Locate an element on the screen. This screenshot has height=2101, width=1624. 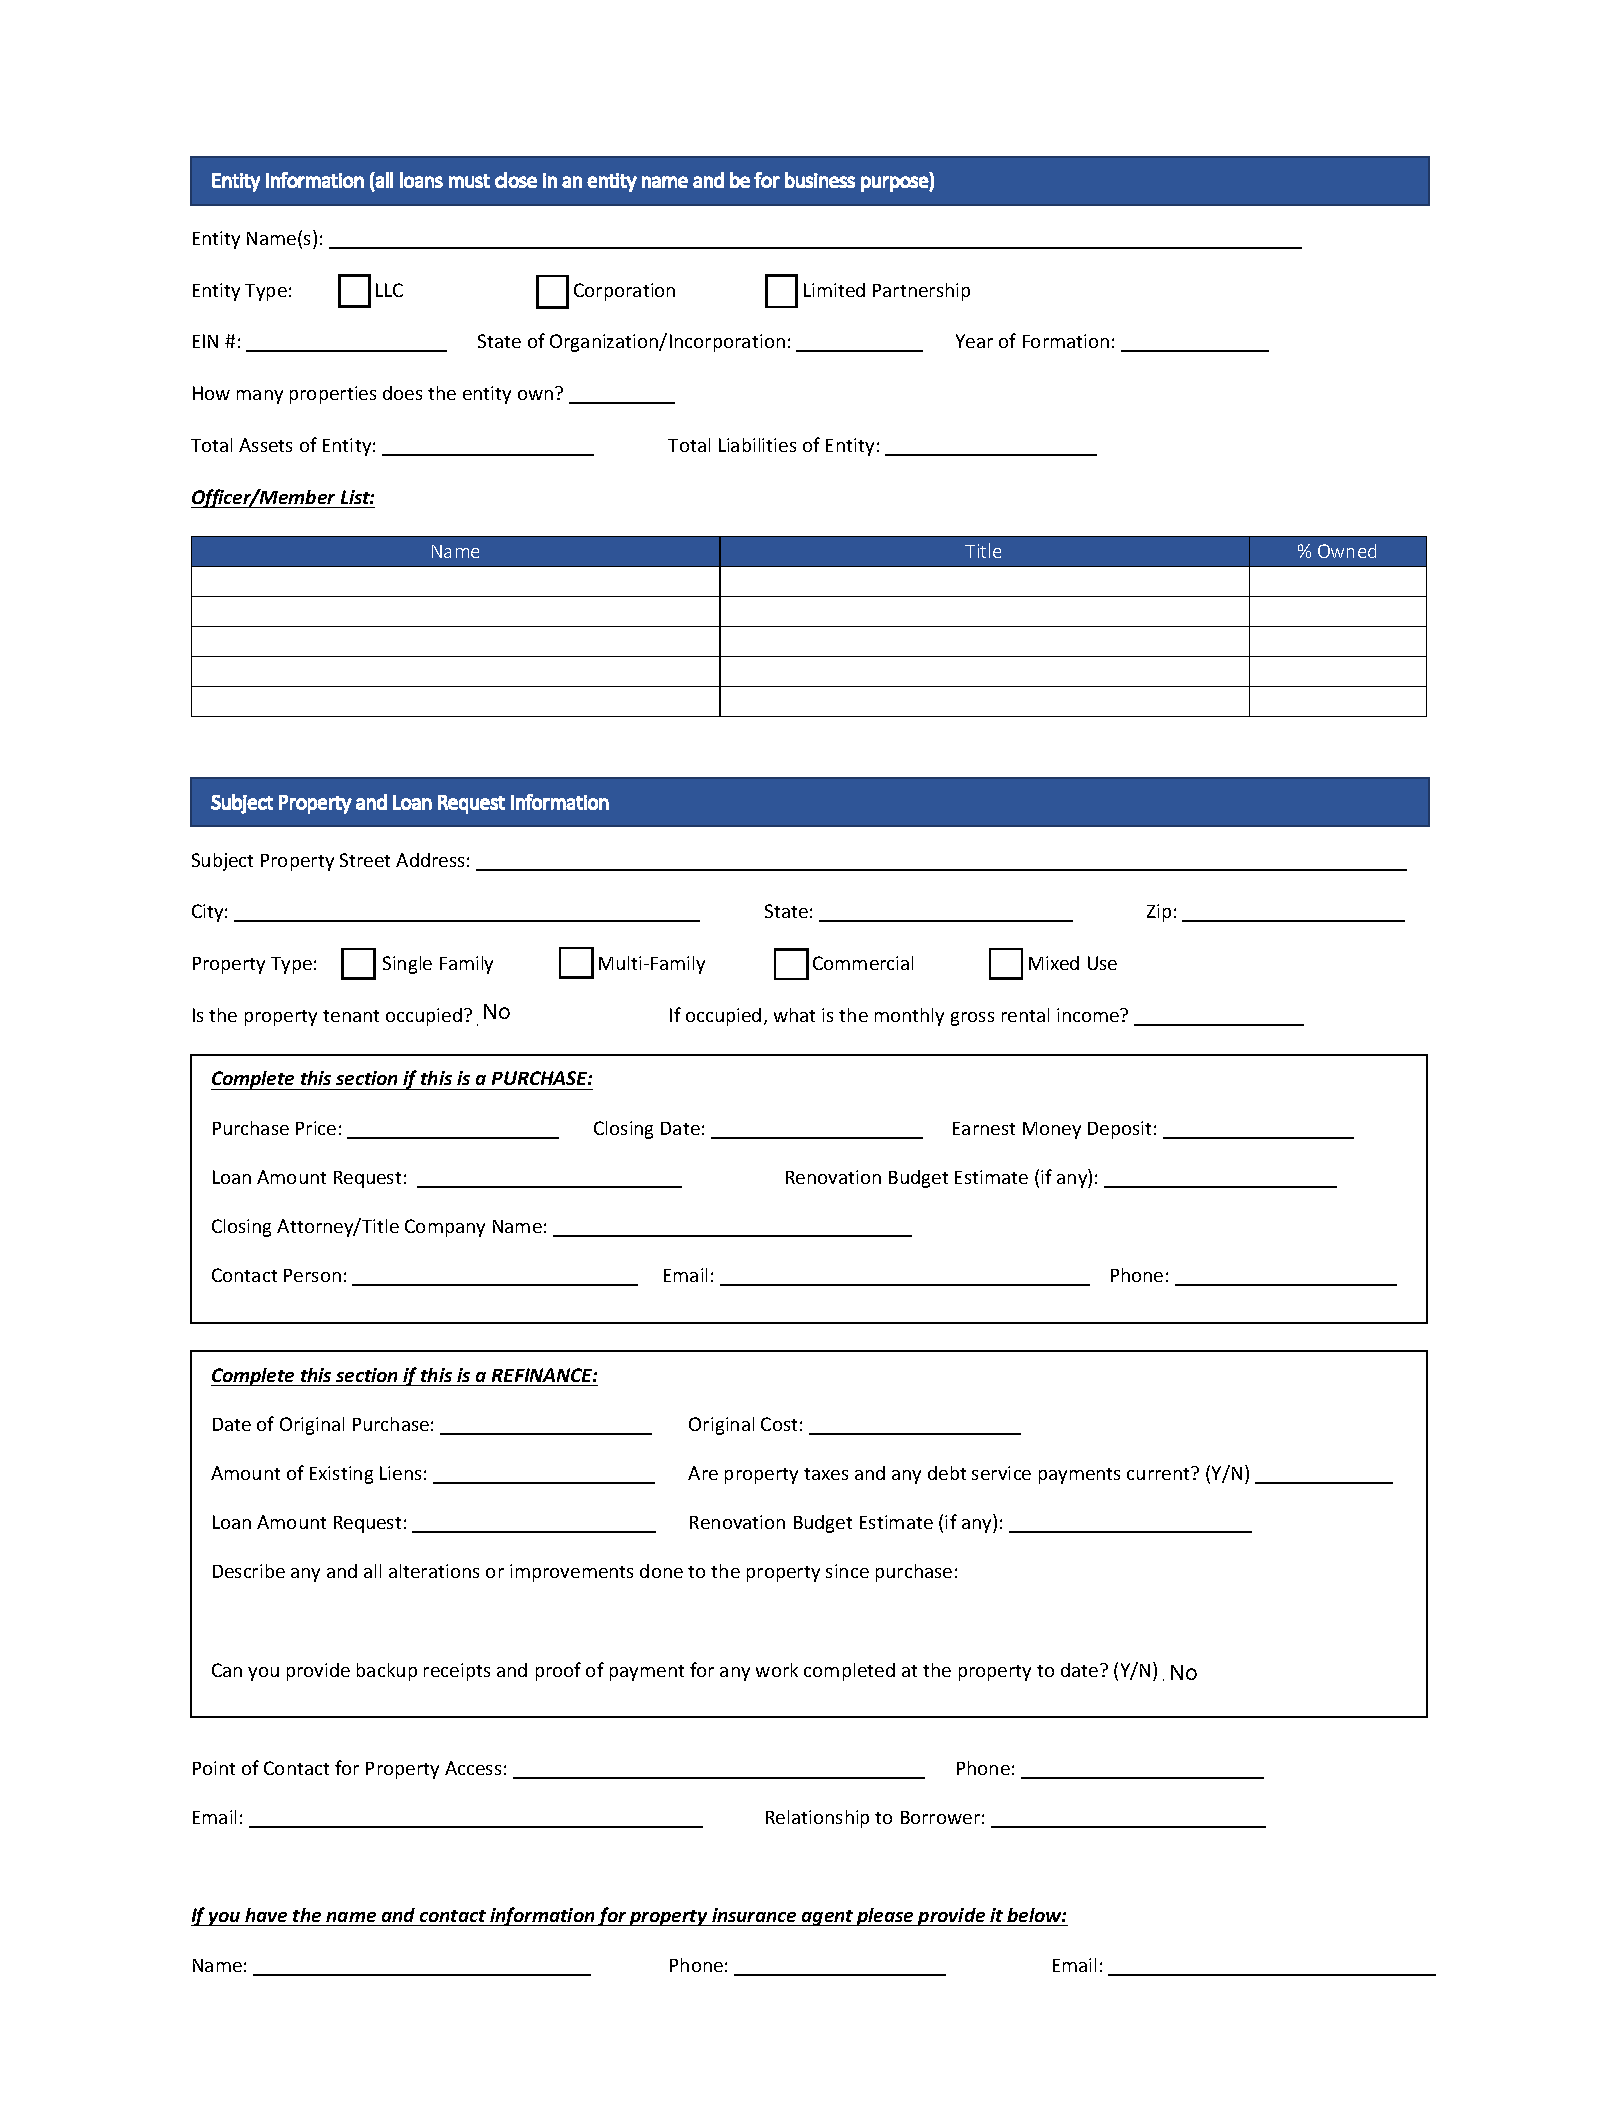
tenant is located at coordinates (351, 1016).
